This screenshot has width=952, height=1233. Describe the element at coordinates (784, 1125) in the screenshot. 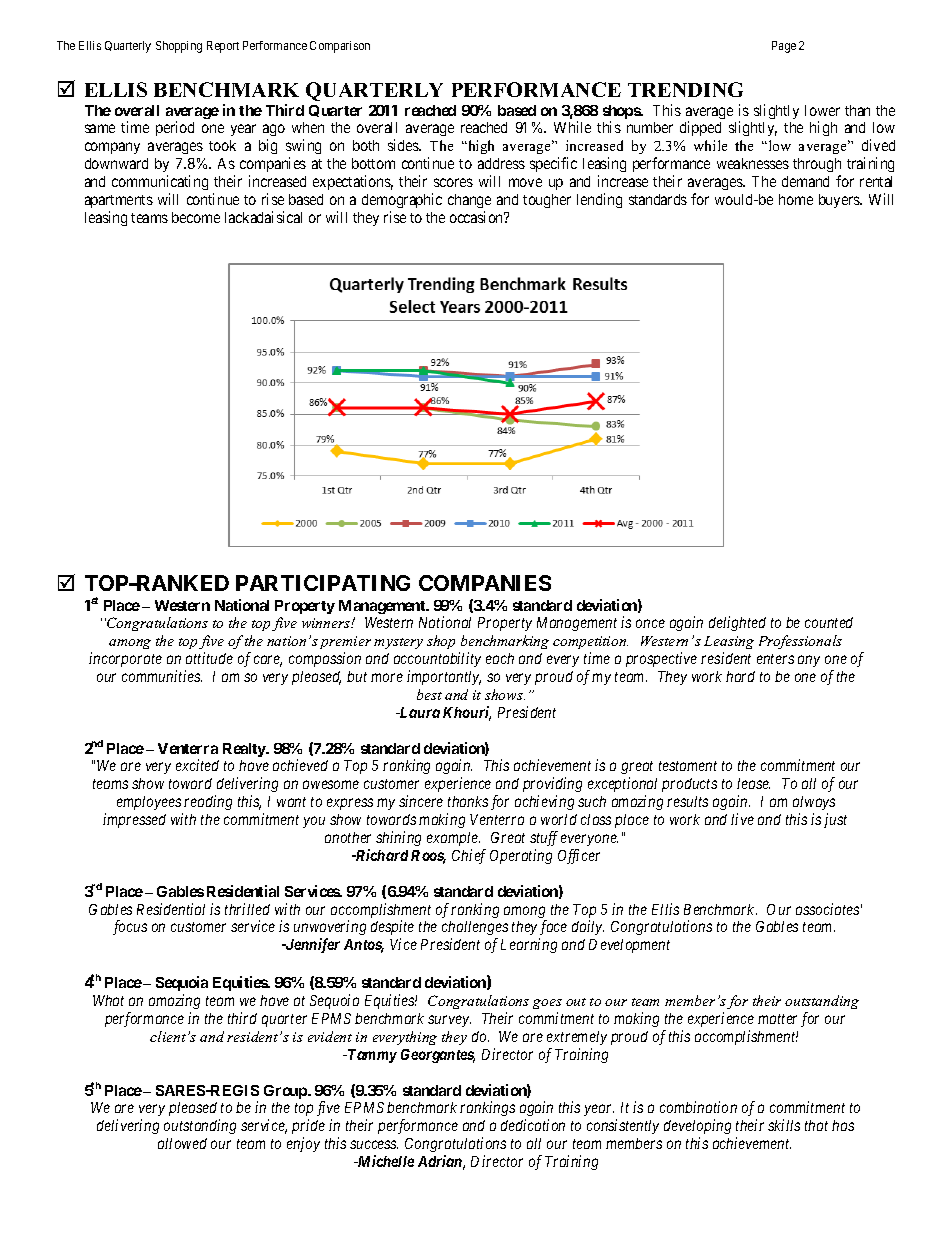

I see `skills` at that location.
